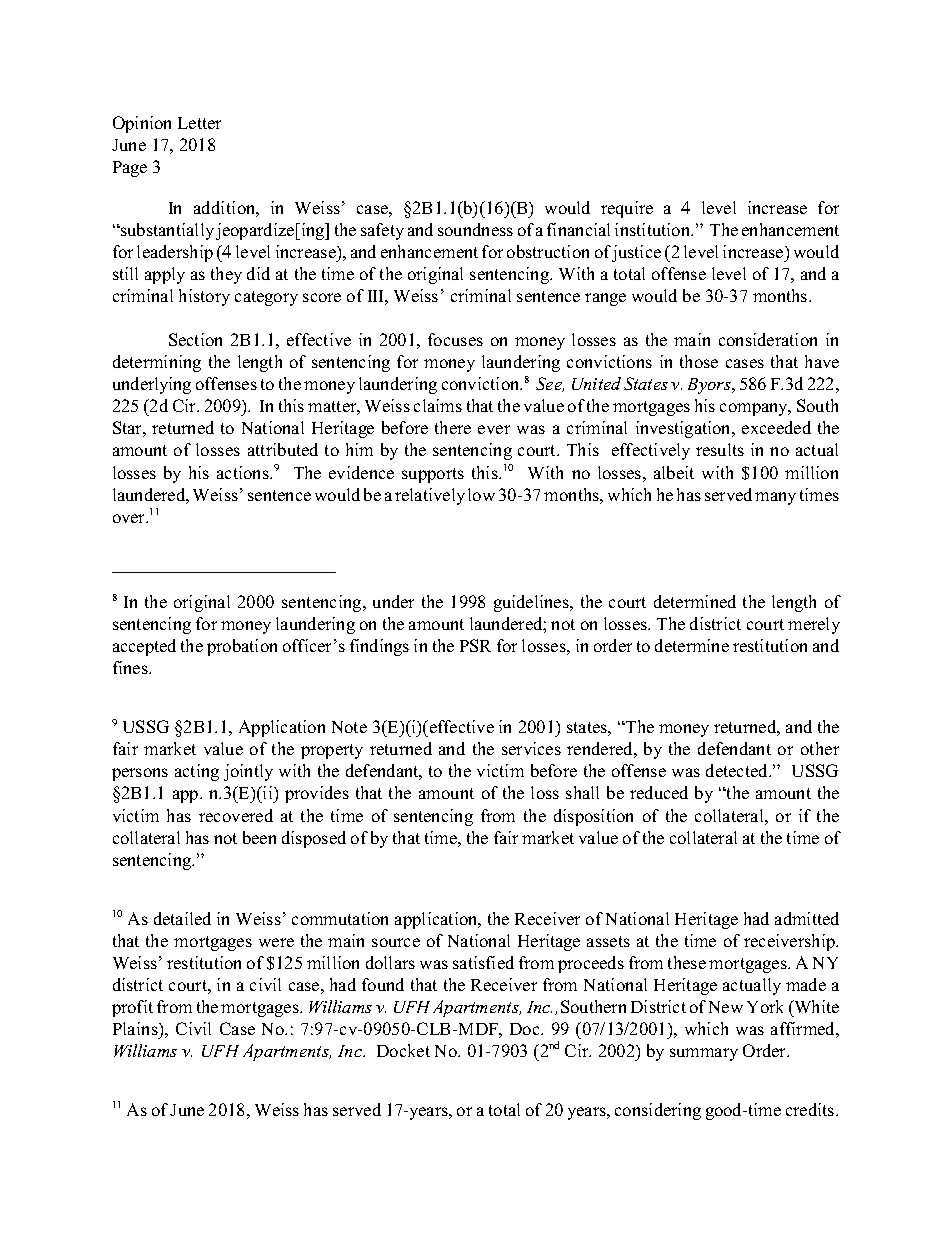 The width and height of the screenshot is (952, 1233). Describe the element at coordinates (242, 647) in the screenshot. I see `probation` at that location.
